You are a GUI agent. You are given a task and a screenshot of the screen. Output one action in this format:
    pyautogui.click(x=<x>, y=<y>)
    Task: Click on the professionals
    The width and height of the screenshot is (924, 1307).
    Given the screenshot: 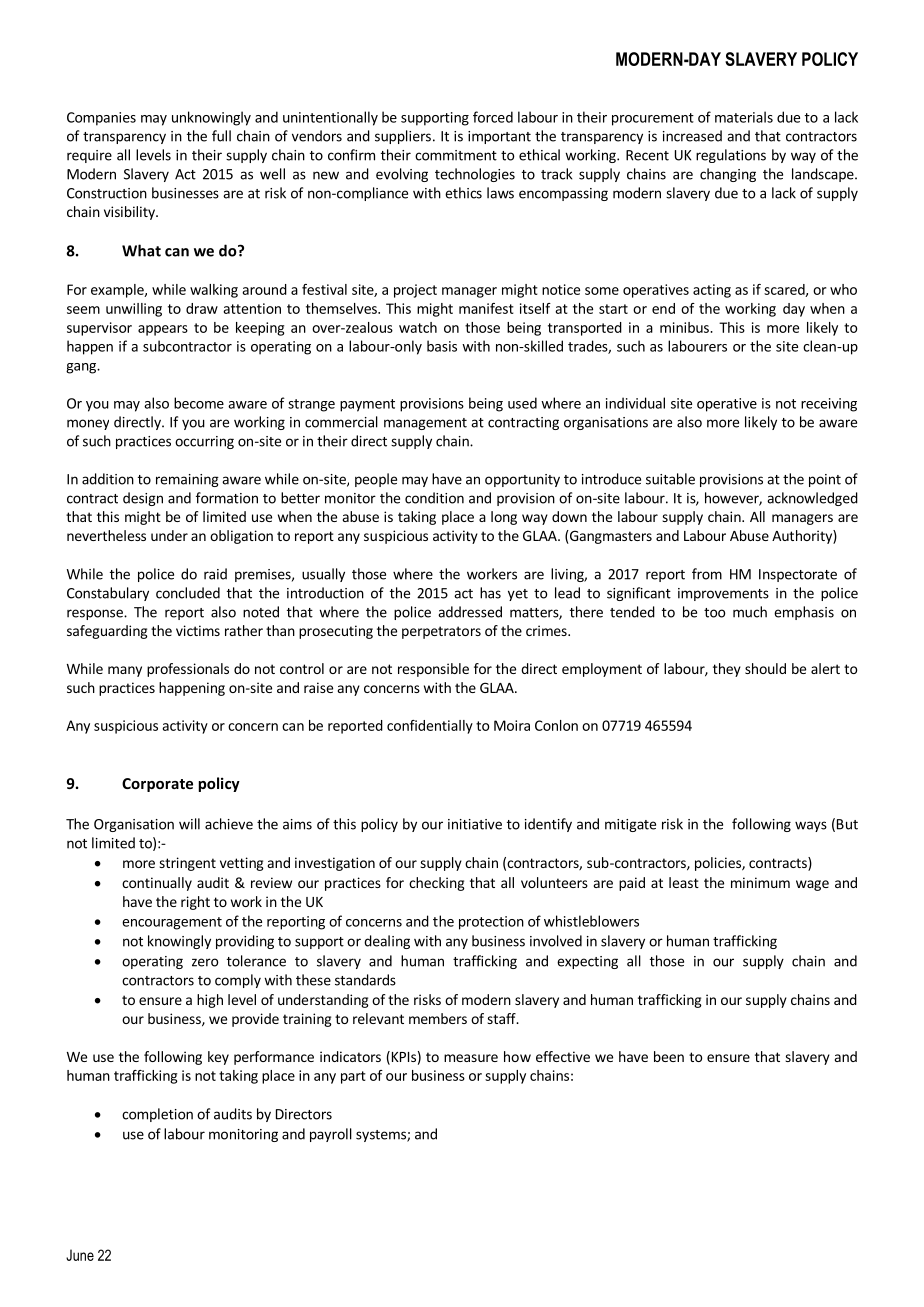 What is the action you would take?
    pyautogui.click(x=188, y=670)
